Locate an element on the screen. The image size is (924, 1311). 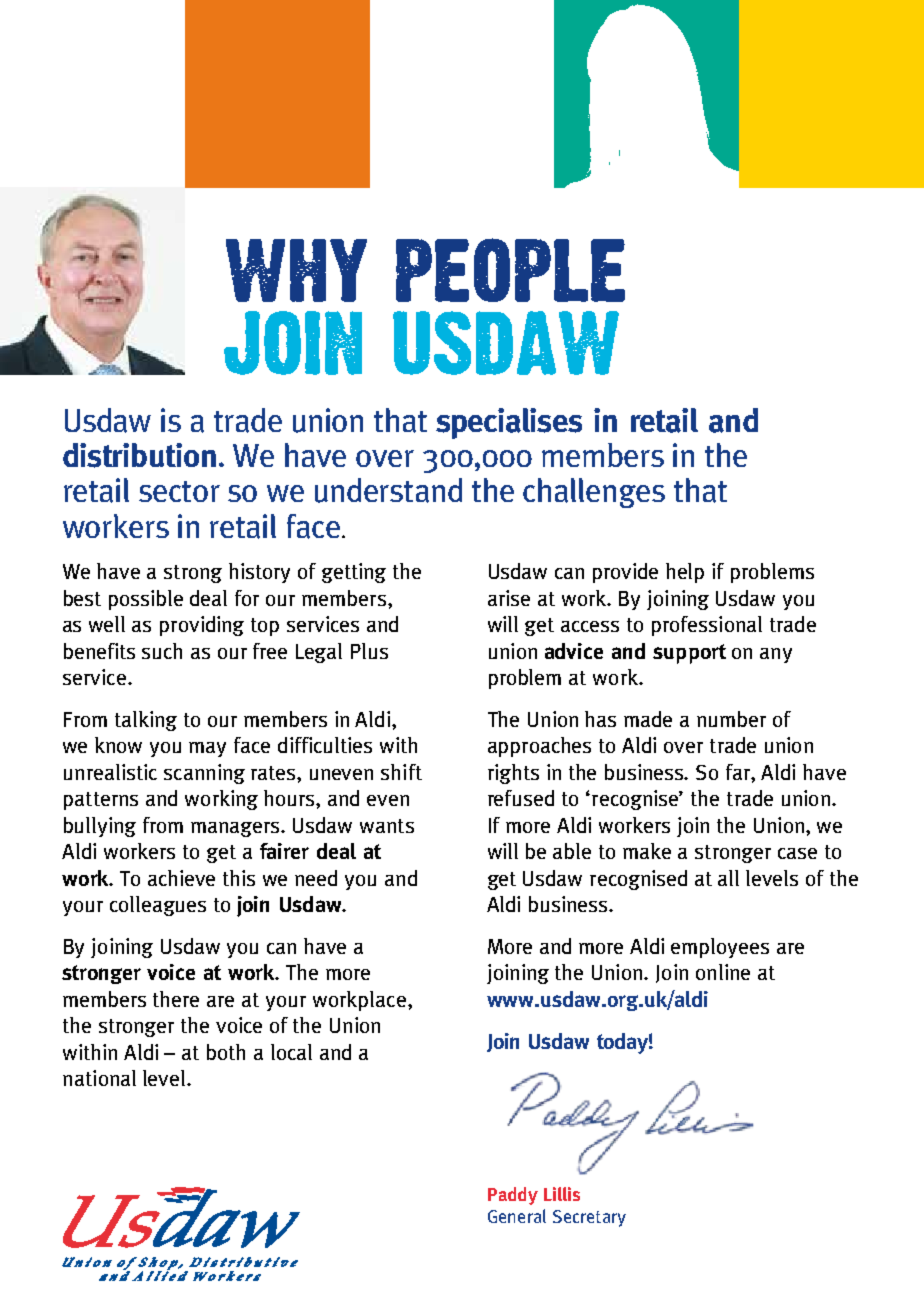
specialises is located at coordinates (509, 423).
